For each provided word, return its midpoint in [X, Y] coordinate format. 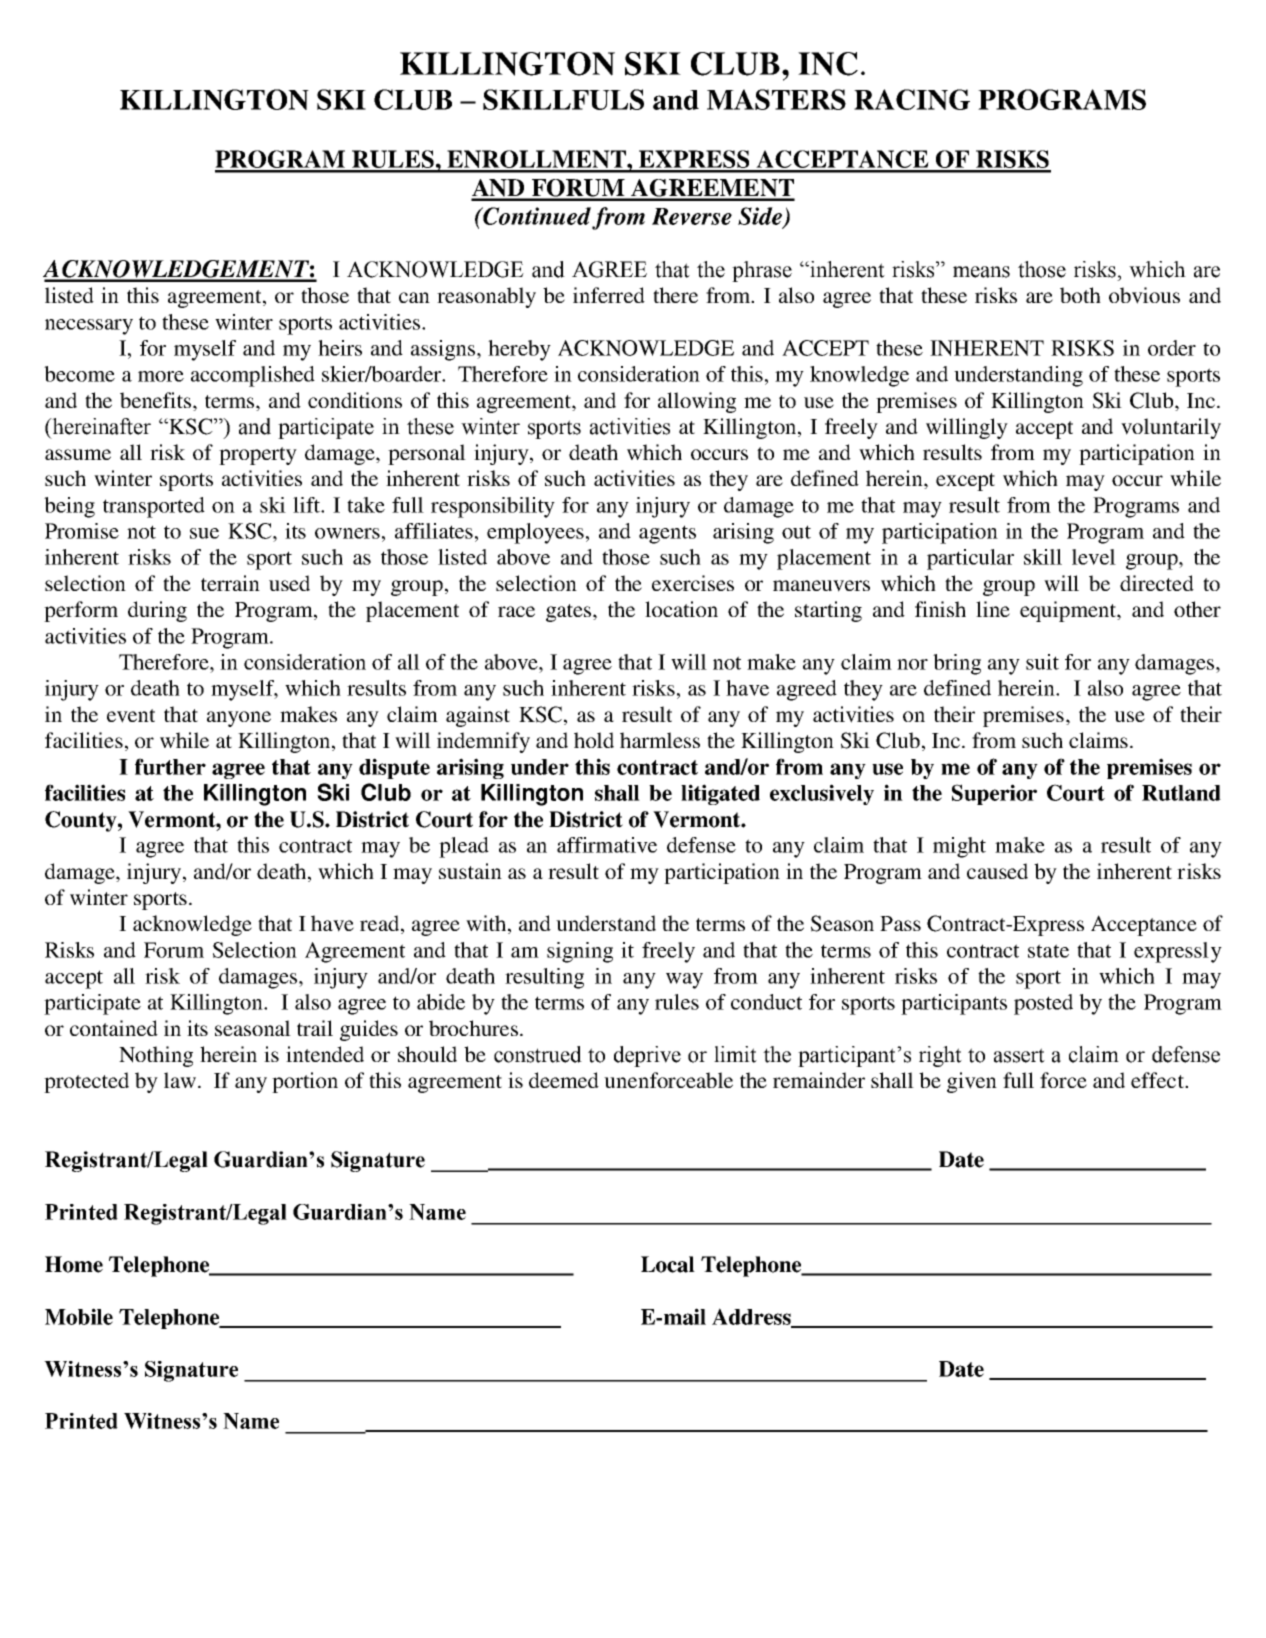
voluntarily [1171, 428]
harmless [660, 740]
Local [668, 1264]
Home [74, 1264]
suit [1042, 662]
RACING [912, 99]
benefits [155, 400]
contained [114, 1028]
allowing [697, 402]
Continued [536, 216]
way [684, 981]
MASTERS [776, 99]
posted [1043, 1004]
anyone [239, 719]
